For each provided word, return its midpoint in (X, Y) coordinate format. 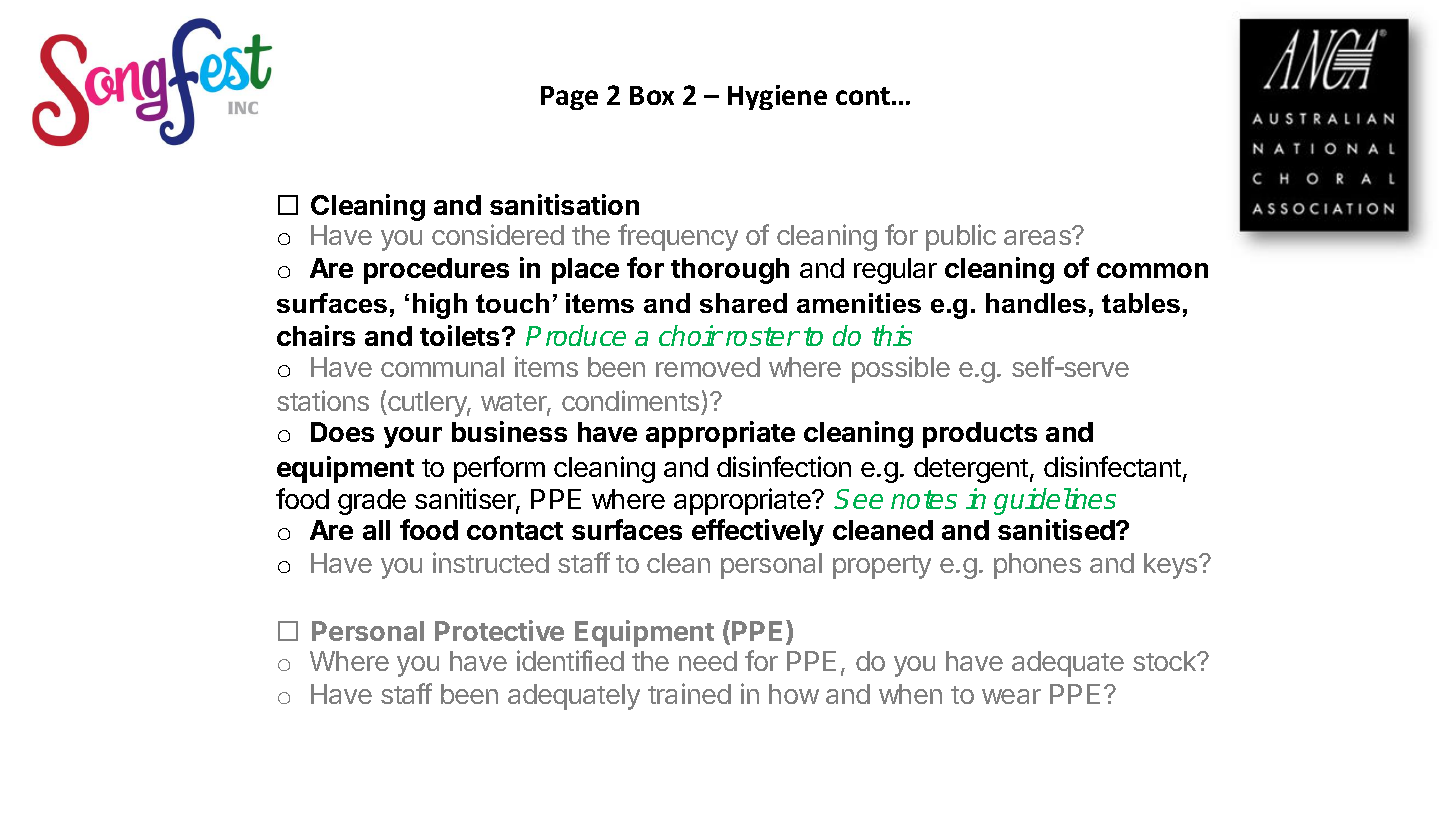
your (413, 437)
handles (1036, 303)
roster (762, 336)
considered (498, 234)
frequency (678, 237)
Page (569, 98)
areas (1038, 237)
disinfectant (1112, 466)
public (961, 237)
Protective (499, 630)
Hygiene (777, 97)
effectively (758, 532)
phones (1037, 566)
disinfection (784, 466)
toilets (461, 335)
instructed (491, 562)
